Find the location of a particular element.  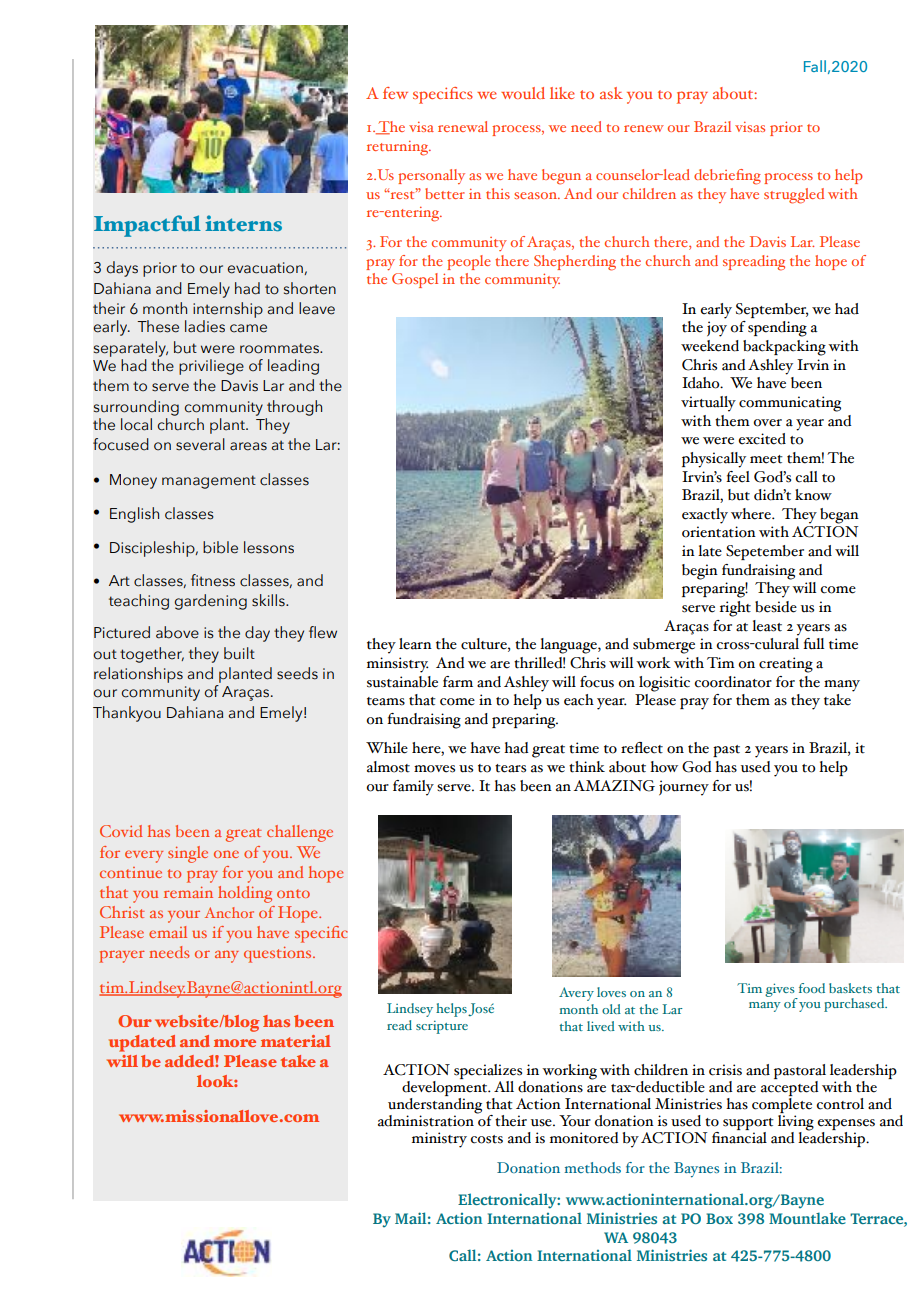

creating is located at coordinates (786, 665).
